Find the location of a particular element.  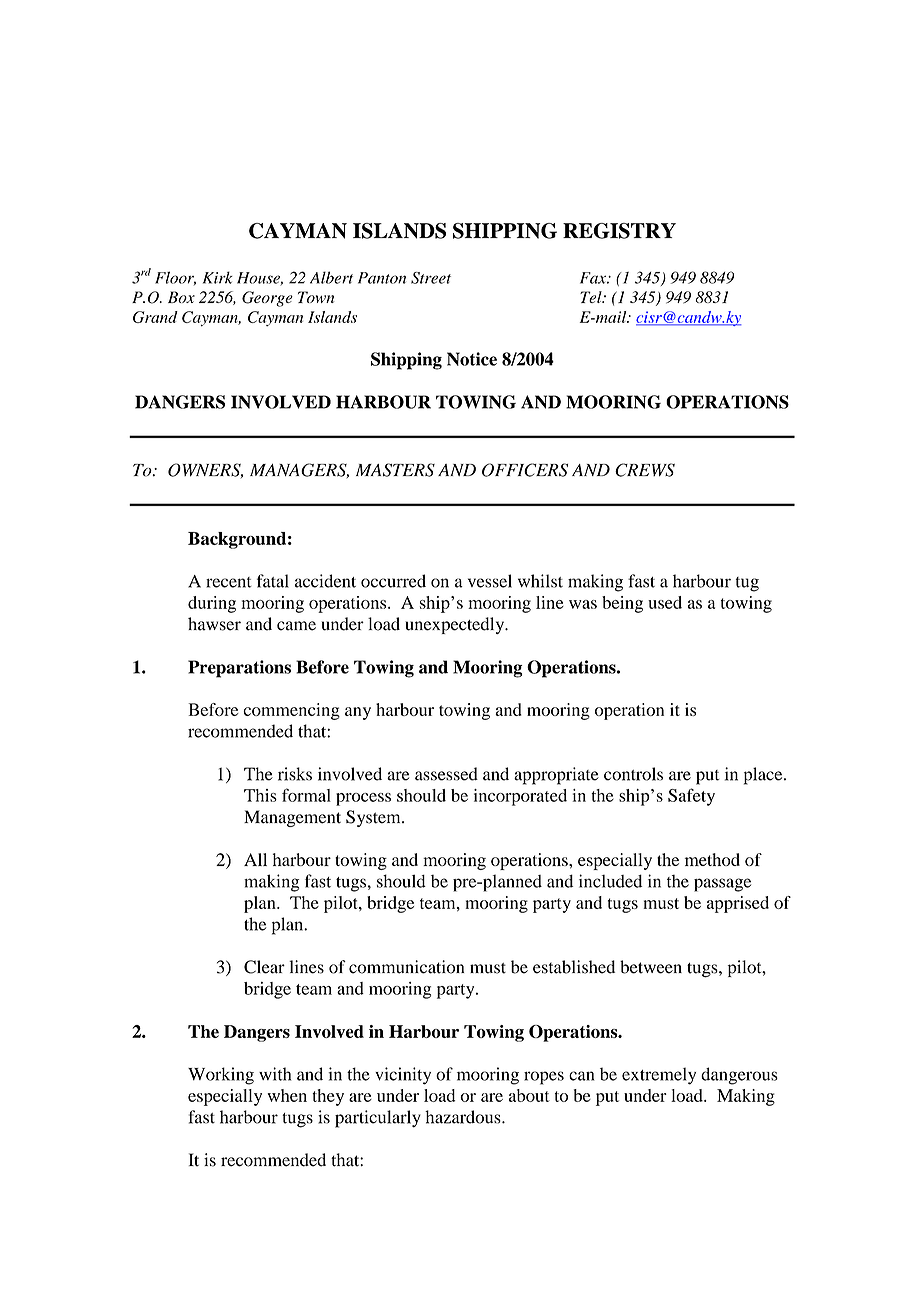

assessed is located at coordinates (446, 774).
